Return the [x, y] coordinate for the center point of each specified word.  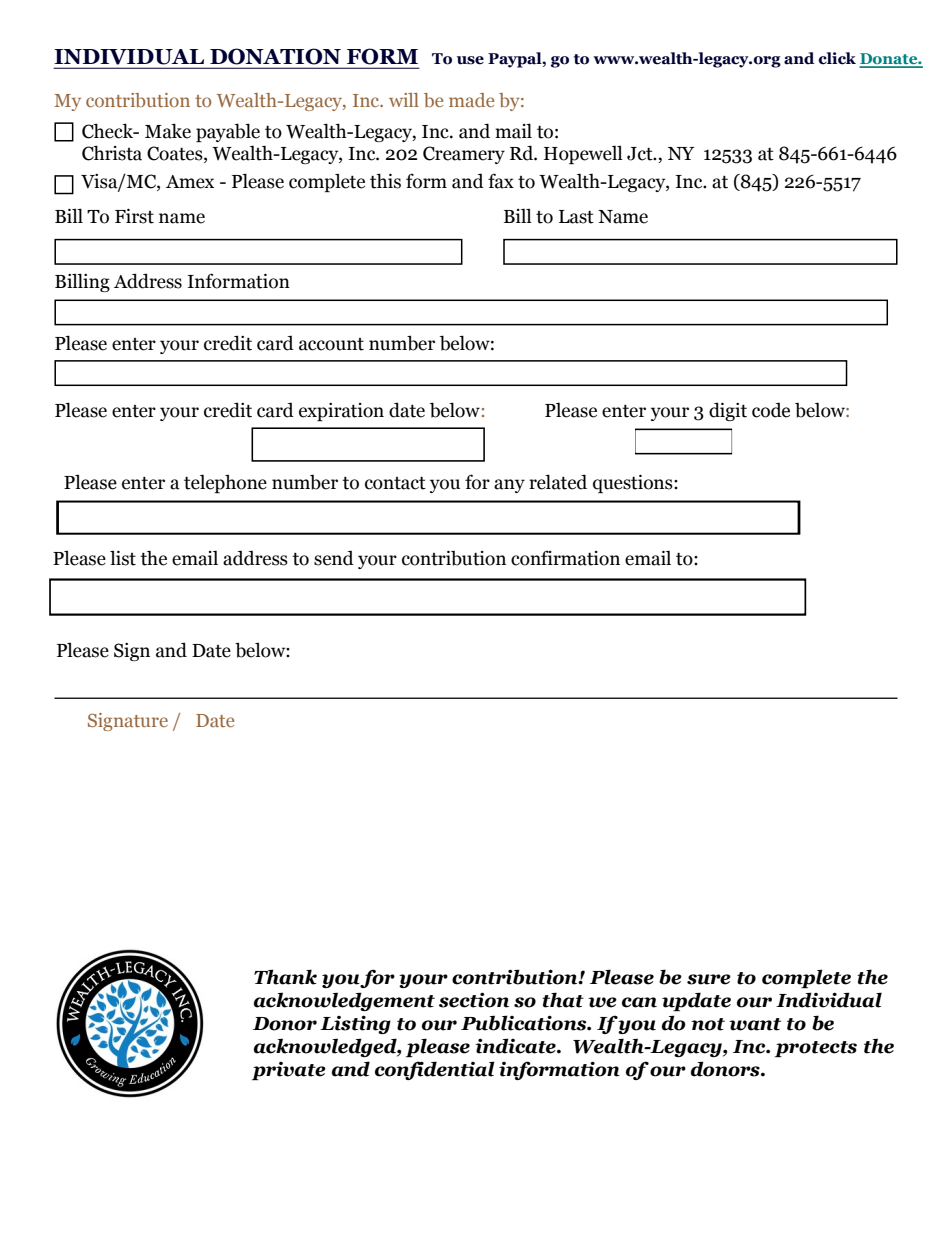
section [474, 1000]
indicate [516, 1046]
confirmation [565, 558]
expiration [341, 412]
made [471, 100]
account [331, 344]
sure [709, 979]
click [837, 58]
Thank [285, 977]
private [289, 1071]
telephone [225, 484]
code [771, 410]
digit [728, 411]
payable [228, 132]
